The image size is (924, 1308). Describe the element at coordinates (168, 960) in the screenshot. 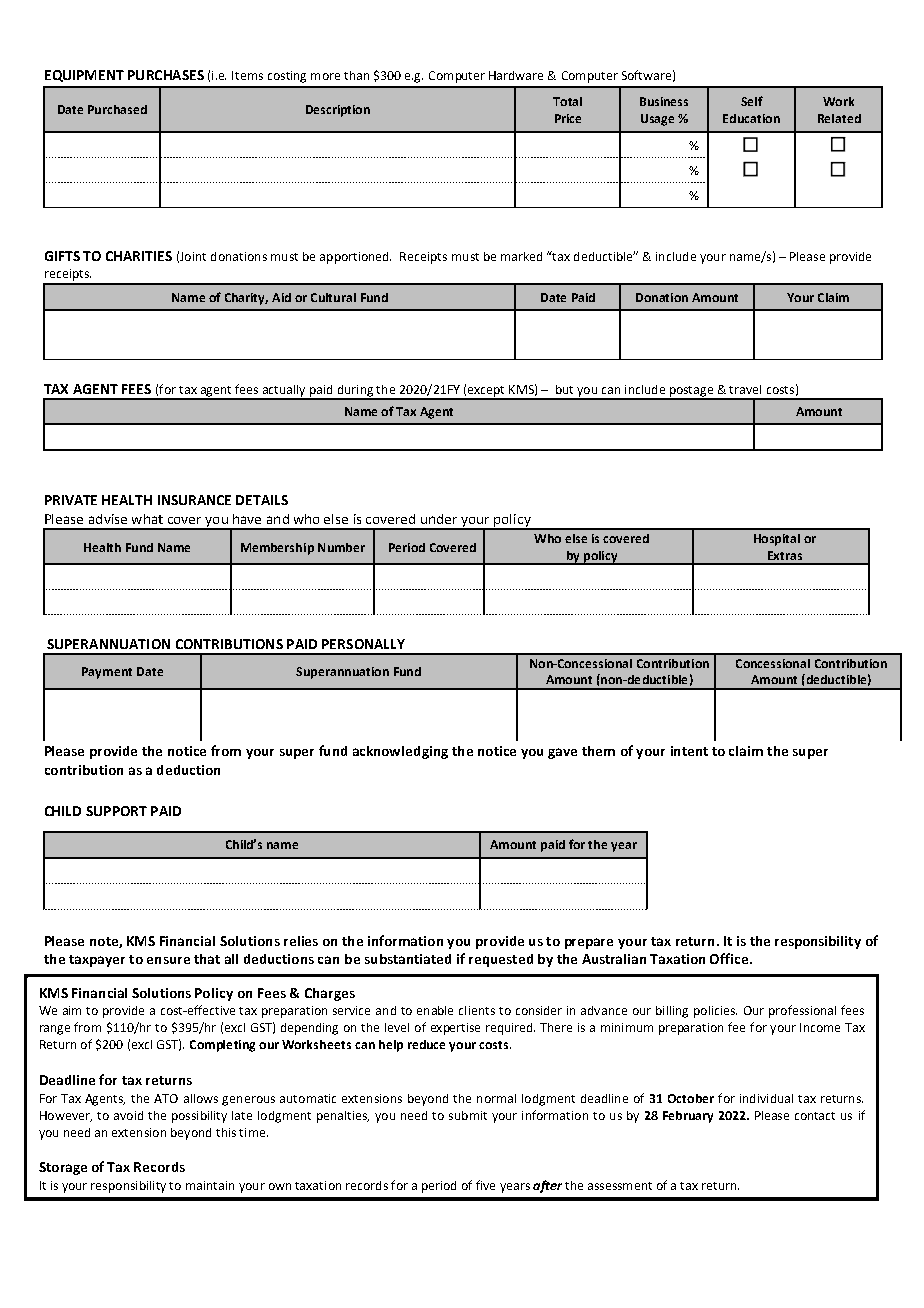

I see `ensure` at that location.
